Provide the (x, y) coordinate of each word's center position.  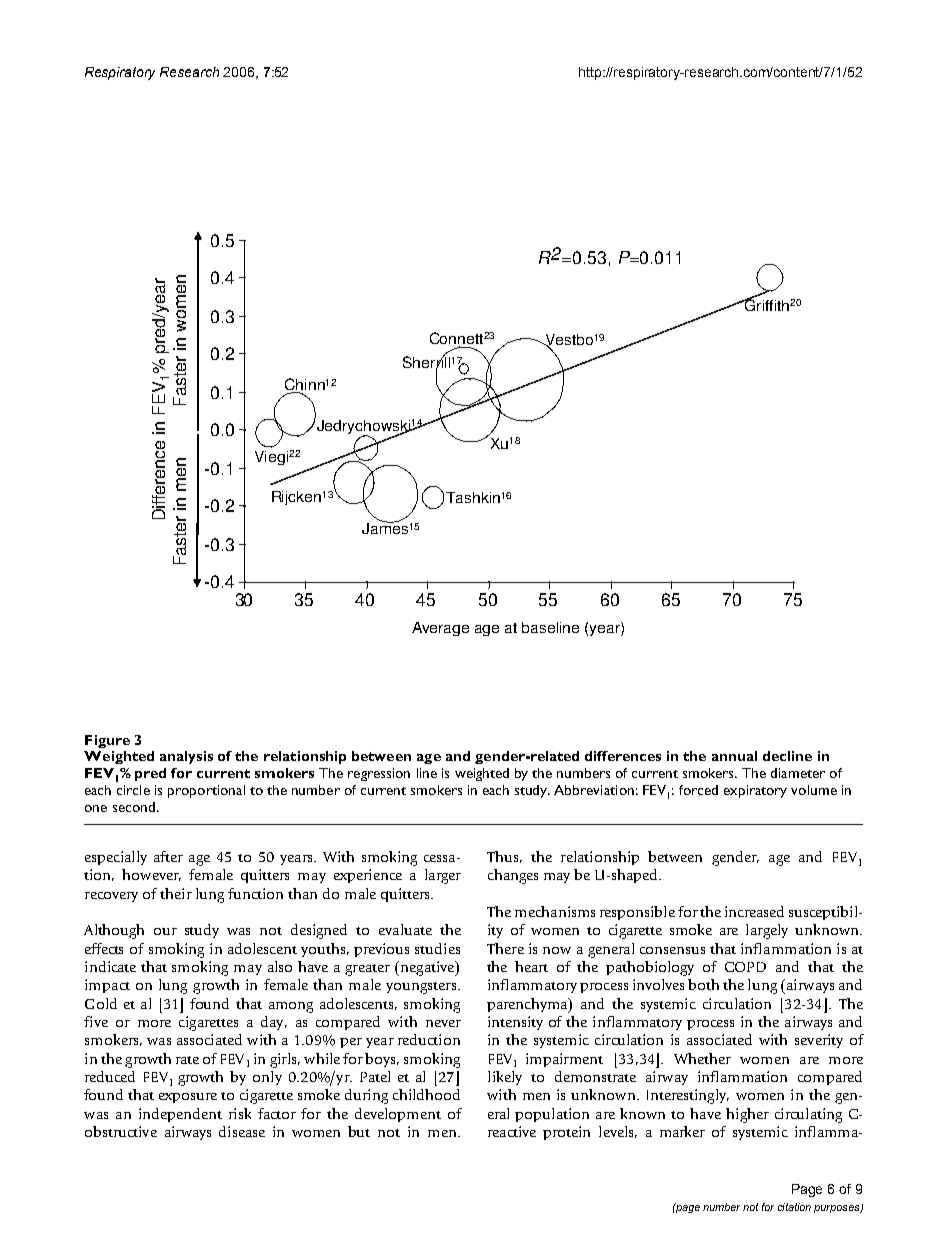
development (398, 1115)
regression (379, 774)
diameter (798, 773)
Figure (107, 741)
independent (180, 1115)
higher (747, 1115)
